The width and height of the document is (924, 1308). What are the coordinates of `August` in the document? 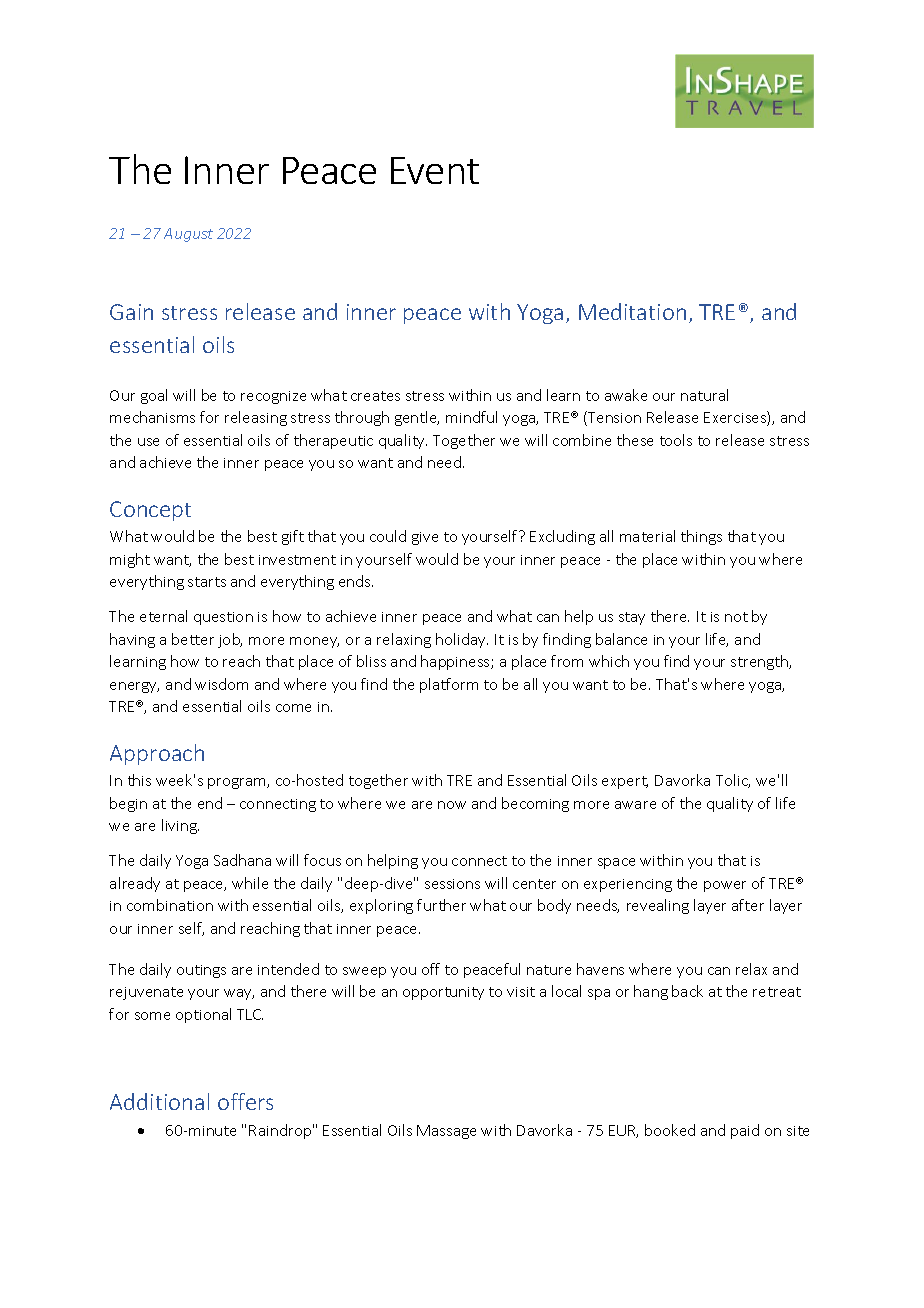 It's located at (188, 235).
